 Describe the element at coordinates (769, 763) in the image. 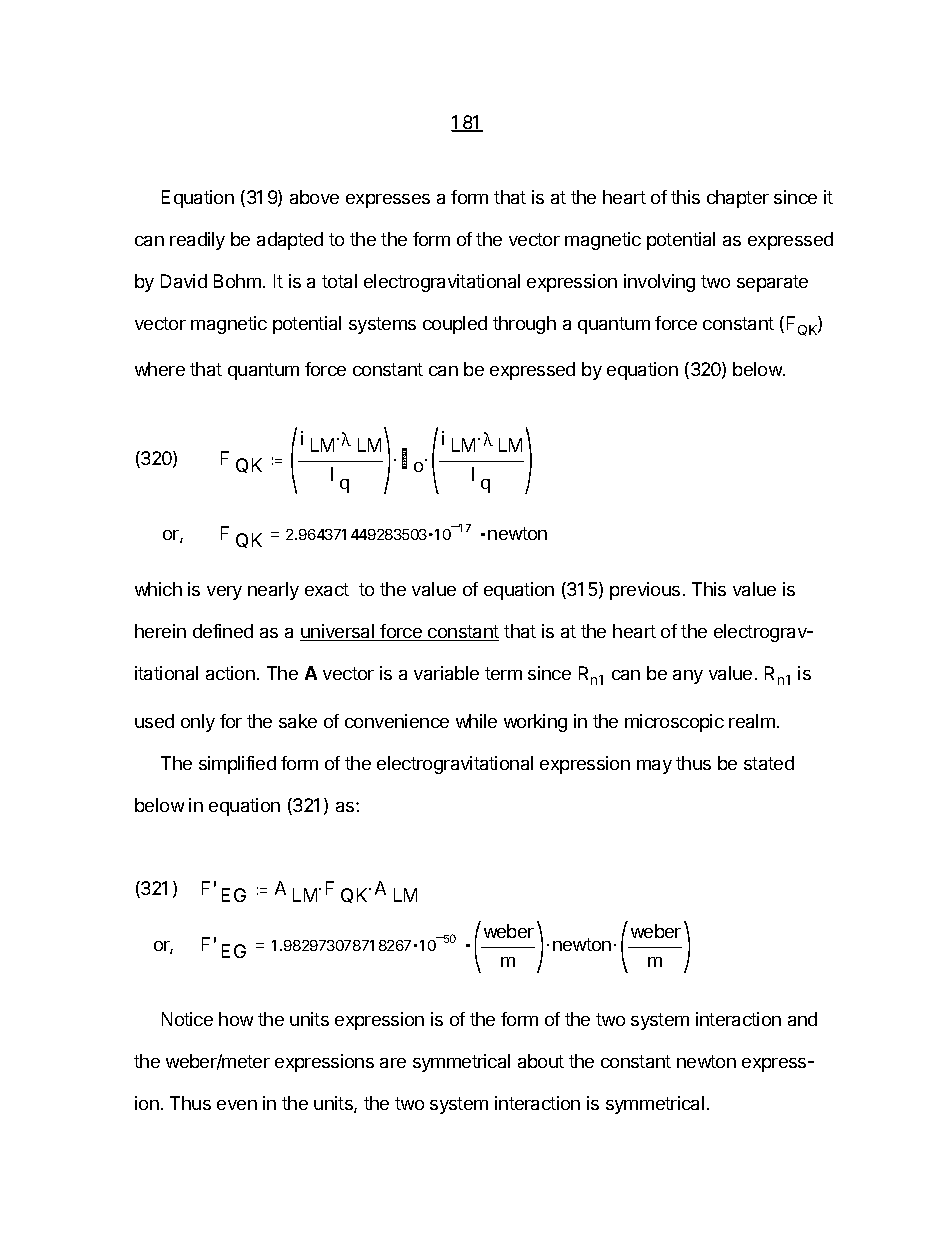

I see `stated` at that location.
